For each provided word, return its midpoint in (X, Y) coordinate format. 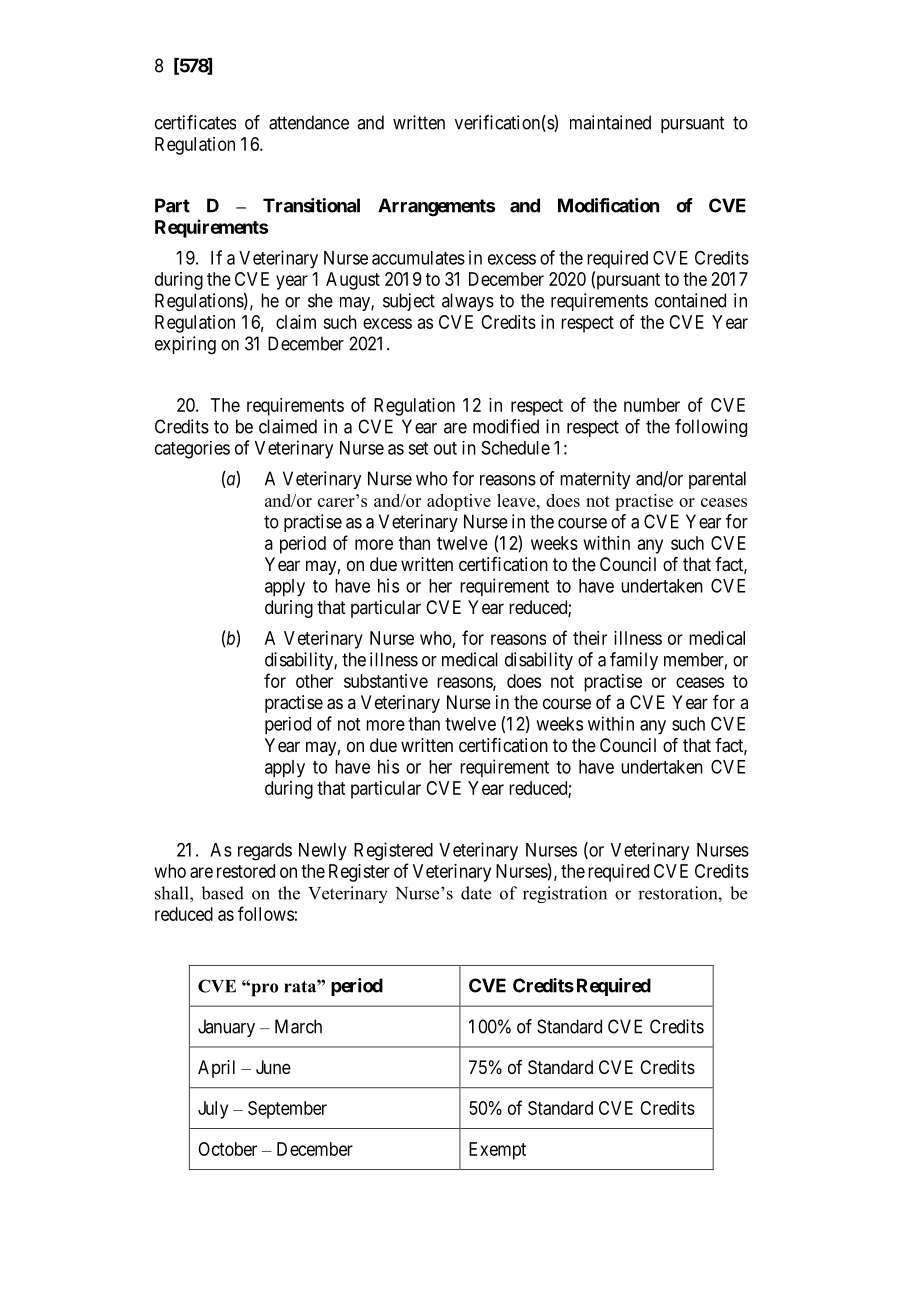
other (314, 681)
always (468, 302)
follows (266, 913)
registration (565, 894)
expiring (185, 345)
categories (192, 450)
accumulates (418, 258)
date (476, 893)
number (652, 405)
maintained (610, 122)
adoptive (459, 502)
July (213, 1110)
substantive (386, 681)
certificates (195, 122)
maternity (595, 480)
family (634, 661)
